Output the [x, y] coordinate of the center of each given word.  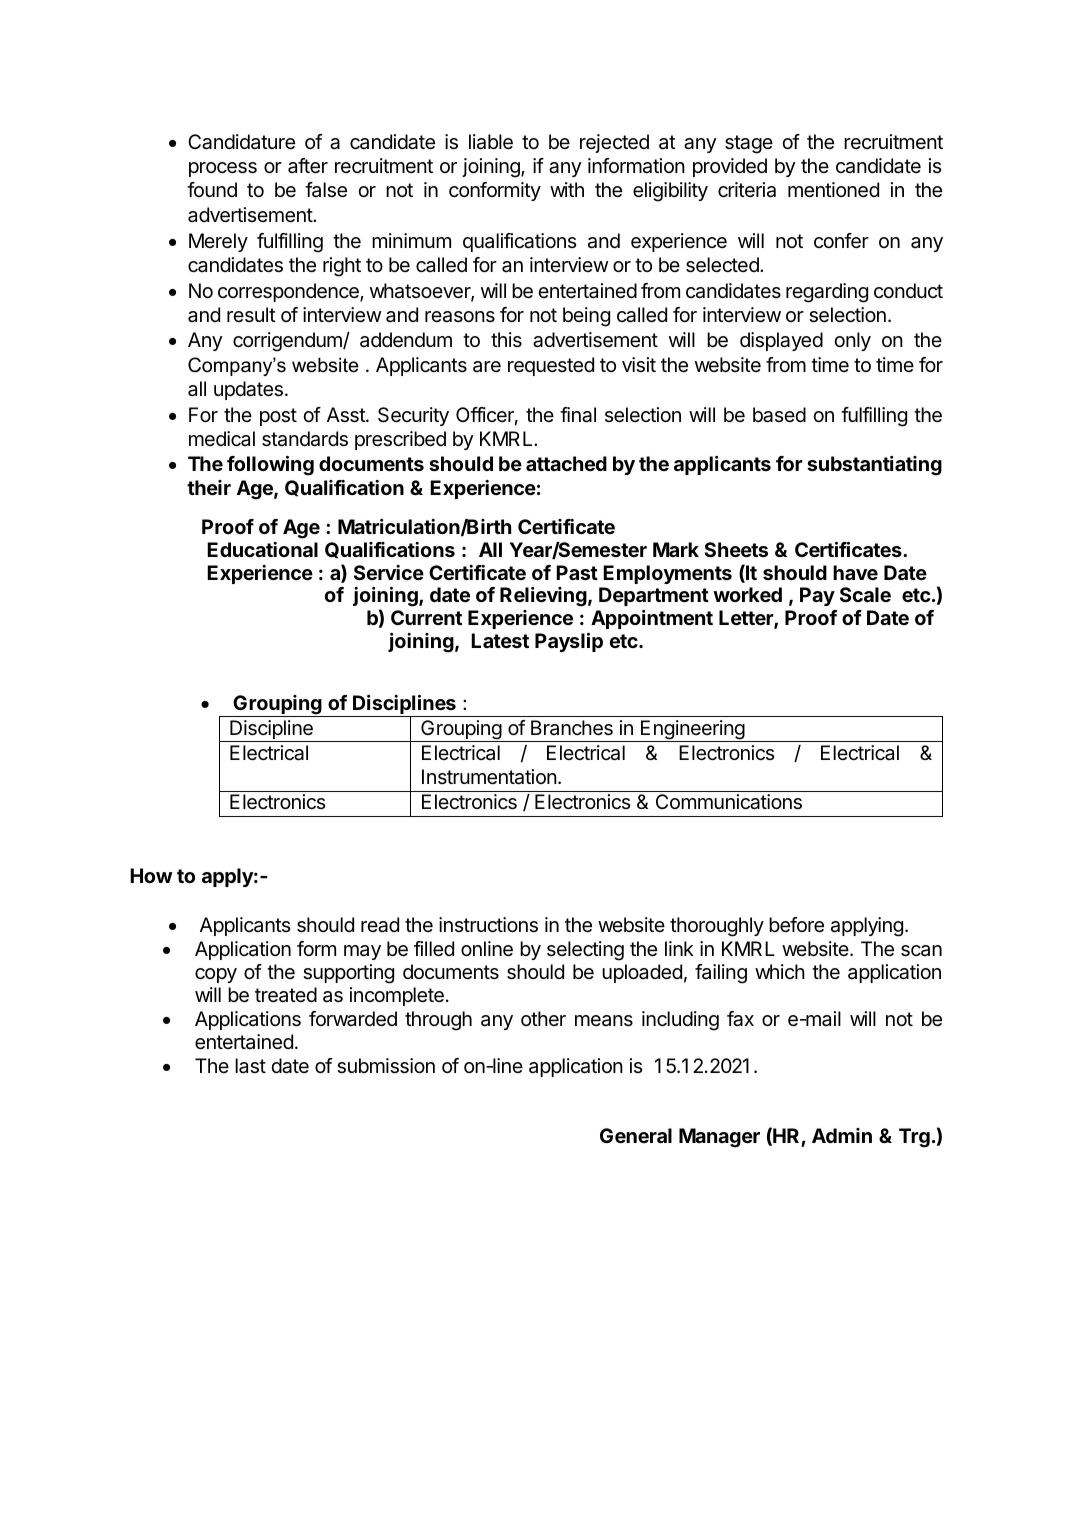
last [250, 1066]
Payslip [569, 642]
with [567, 189]
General [636, 1135]
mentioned [833, 190]
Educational [262, 549]
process [223, 169]
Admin [842, 1135]
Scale [865, 594]
